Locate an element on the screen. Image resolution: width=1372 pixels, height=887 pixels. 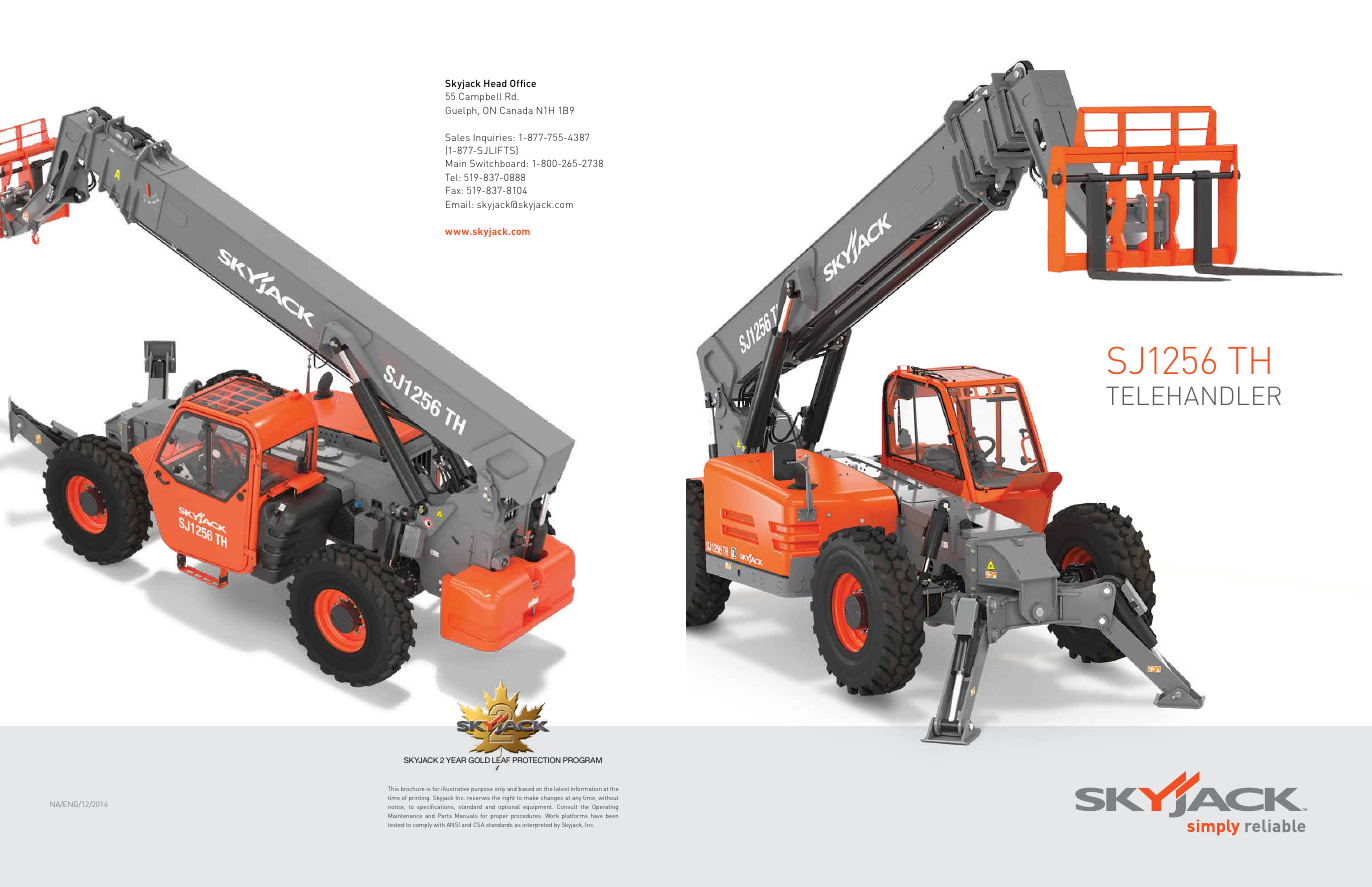
LEAF is located at coordinates (501, 760).
